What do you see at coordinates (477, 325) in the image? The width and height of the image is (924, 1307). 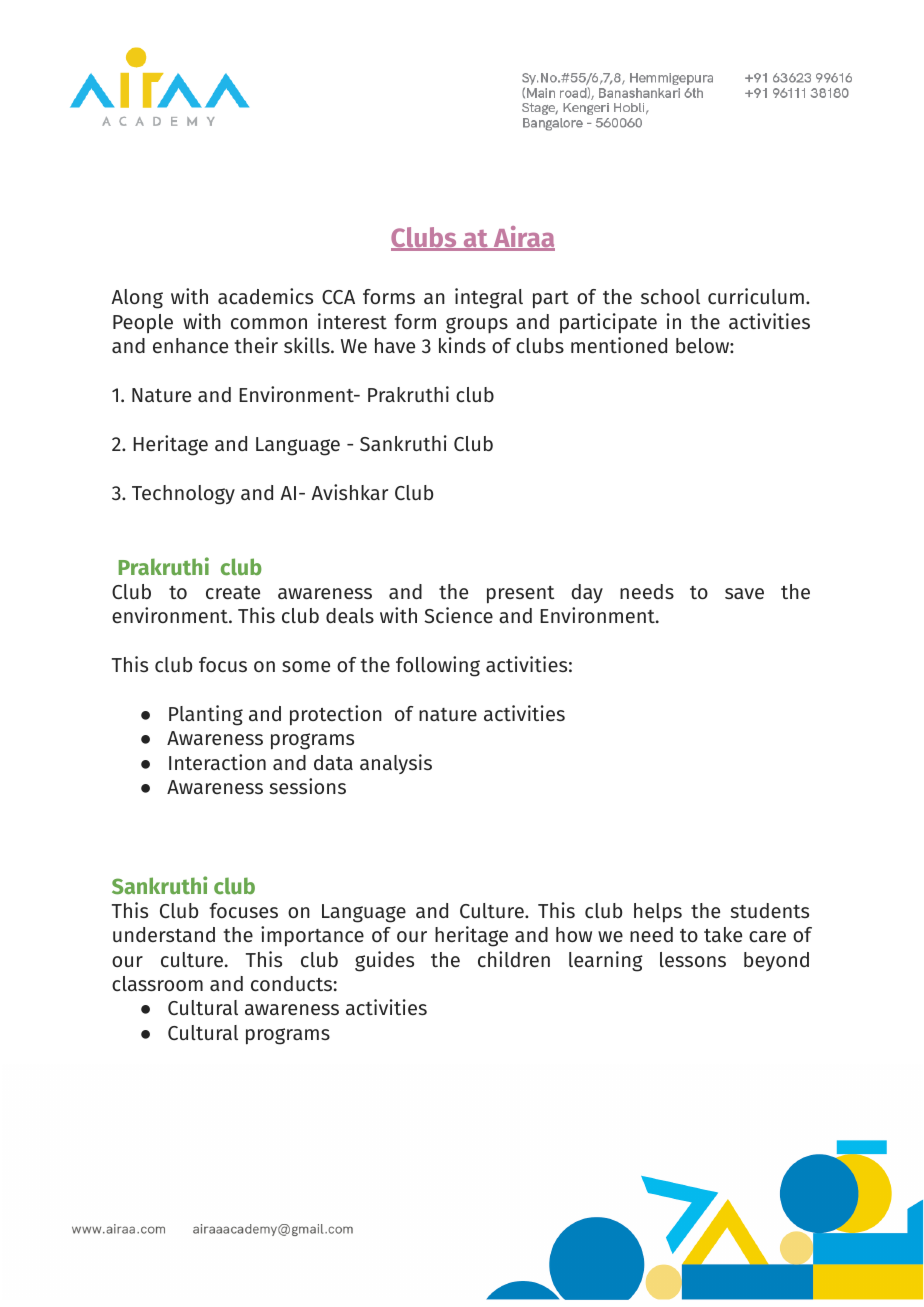 I see `groups` at bounding box center [477, 325].
